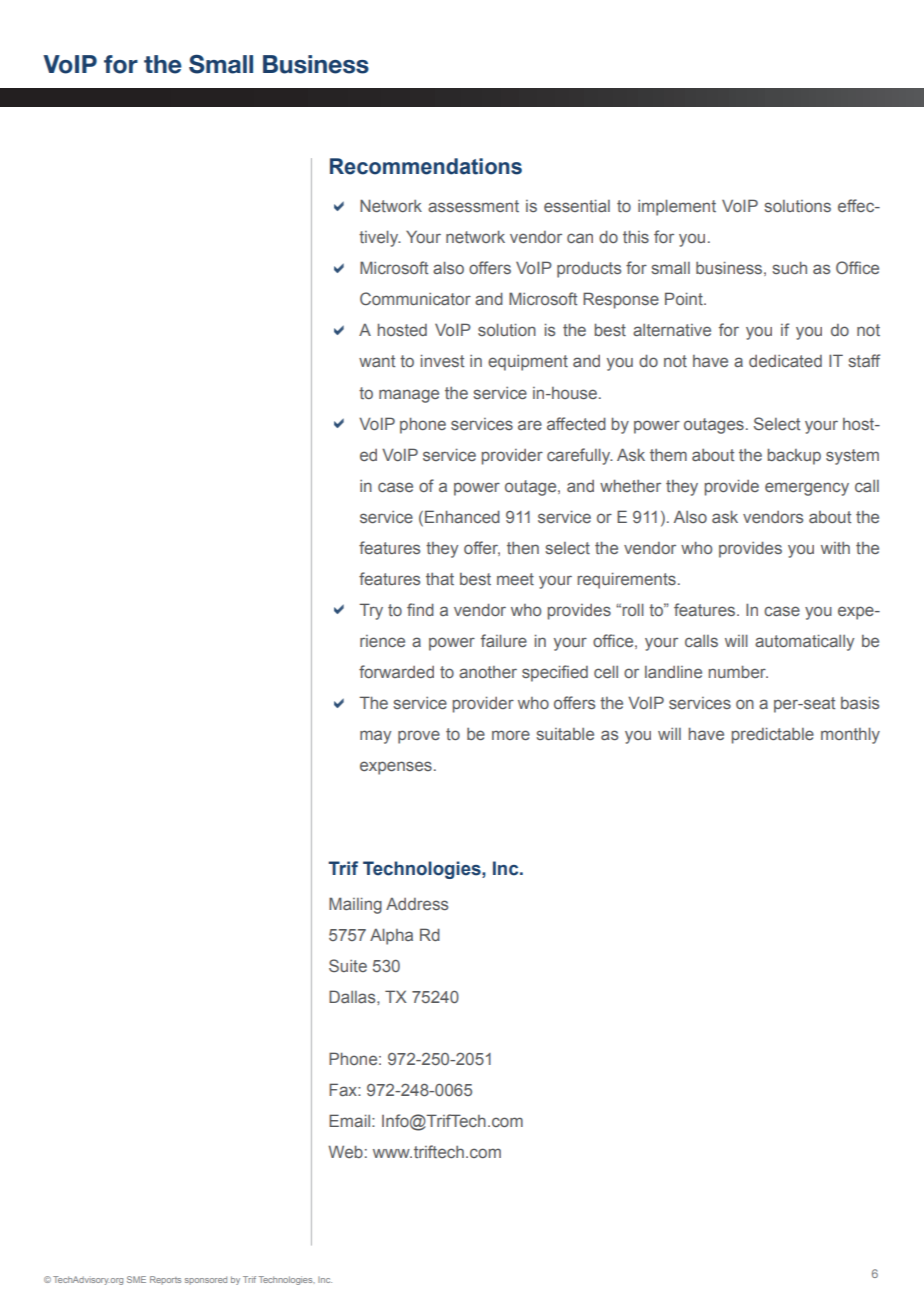  Describe the element at coordinates (355, 905) in the screenshot. I see `Mailing` at that location.
